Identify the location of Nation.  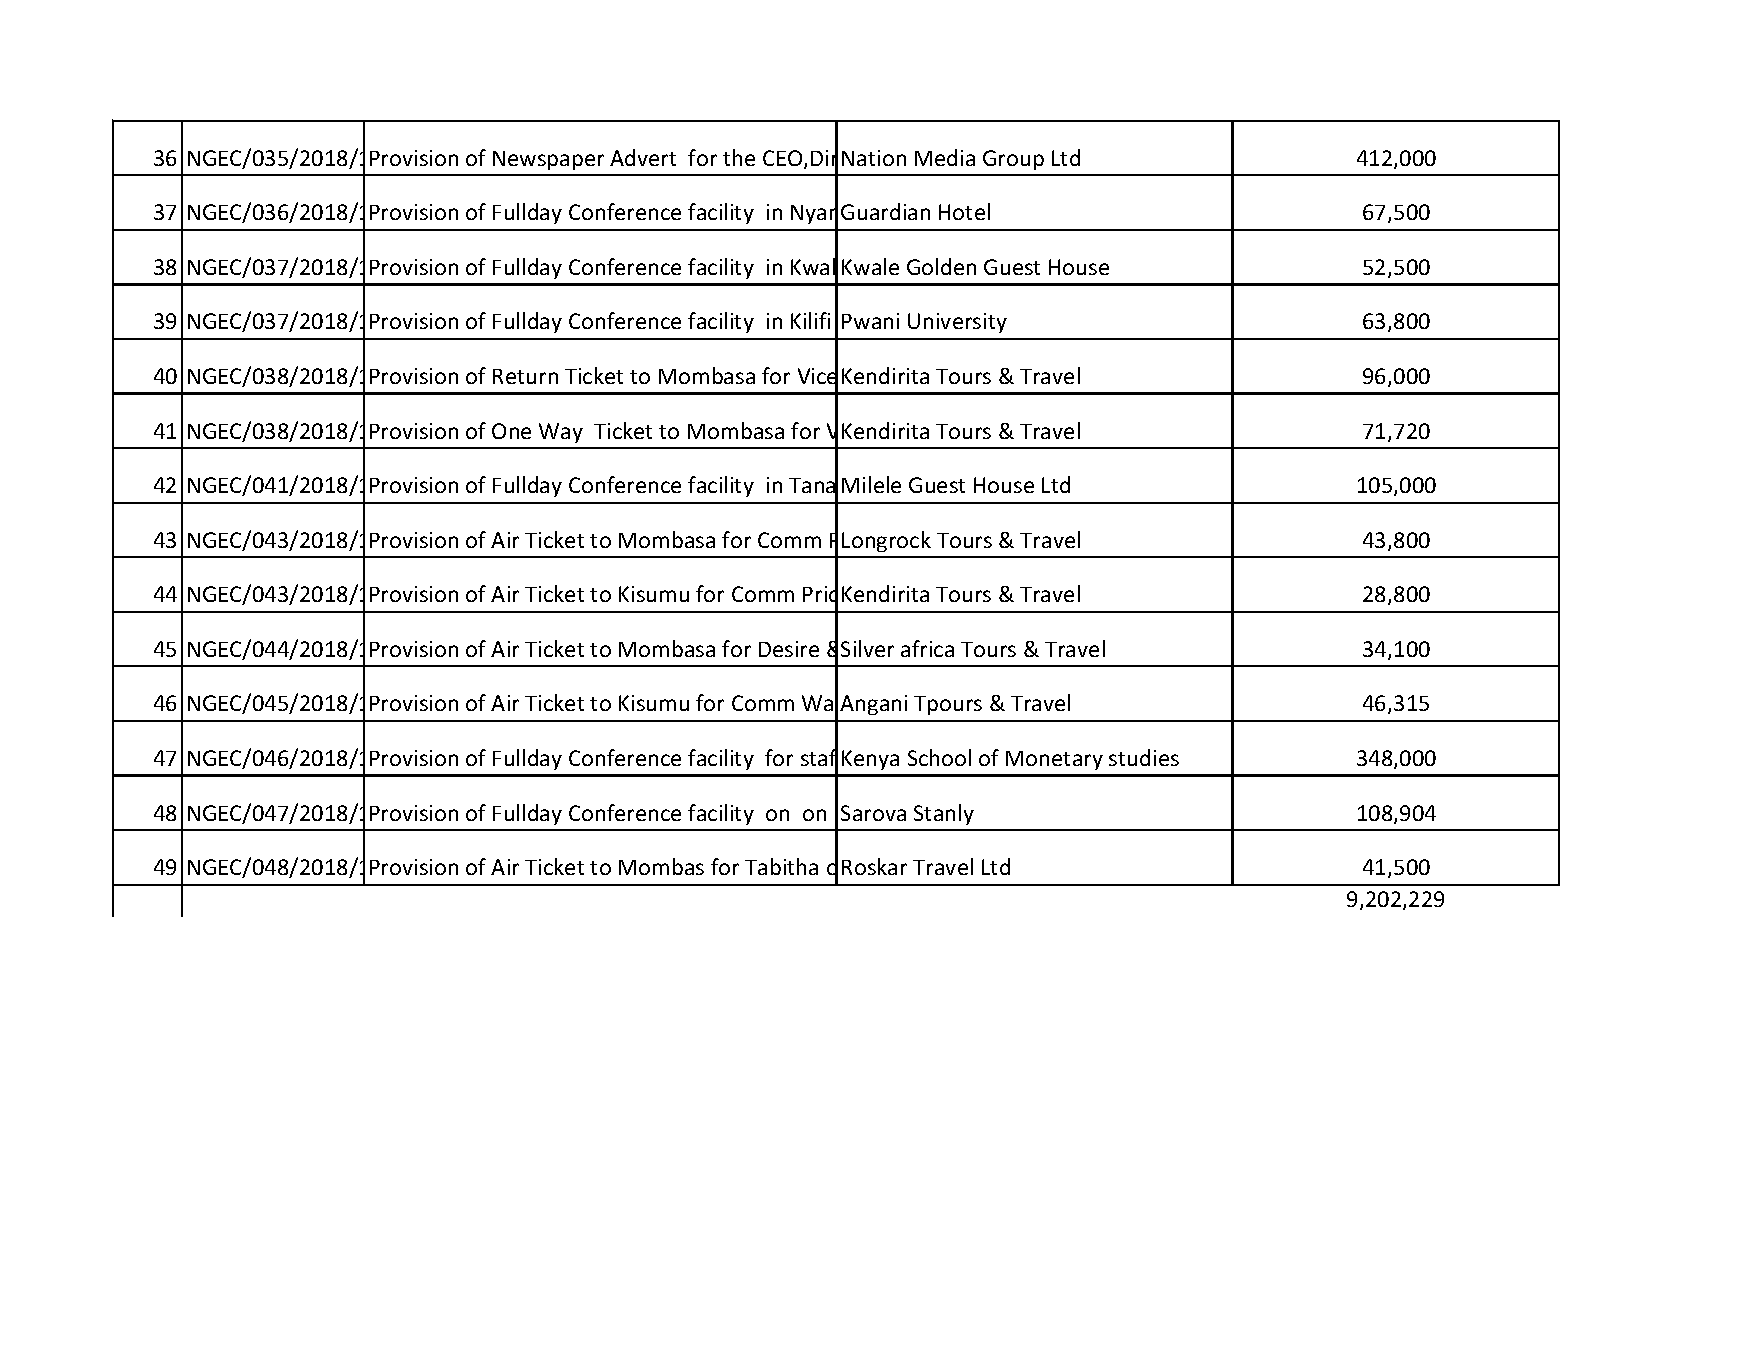
(874, 158).
